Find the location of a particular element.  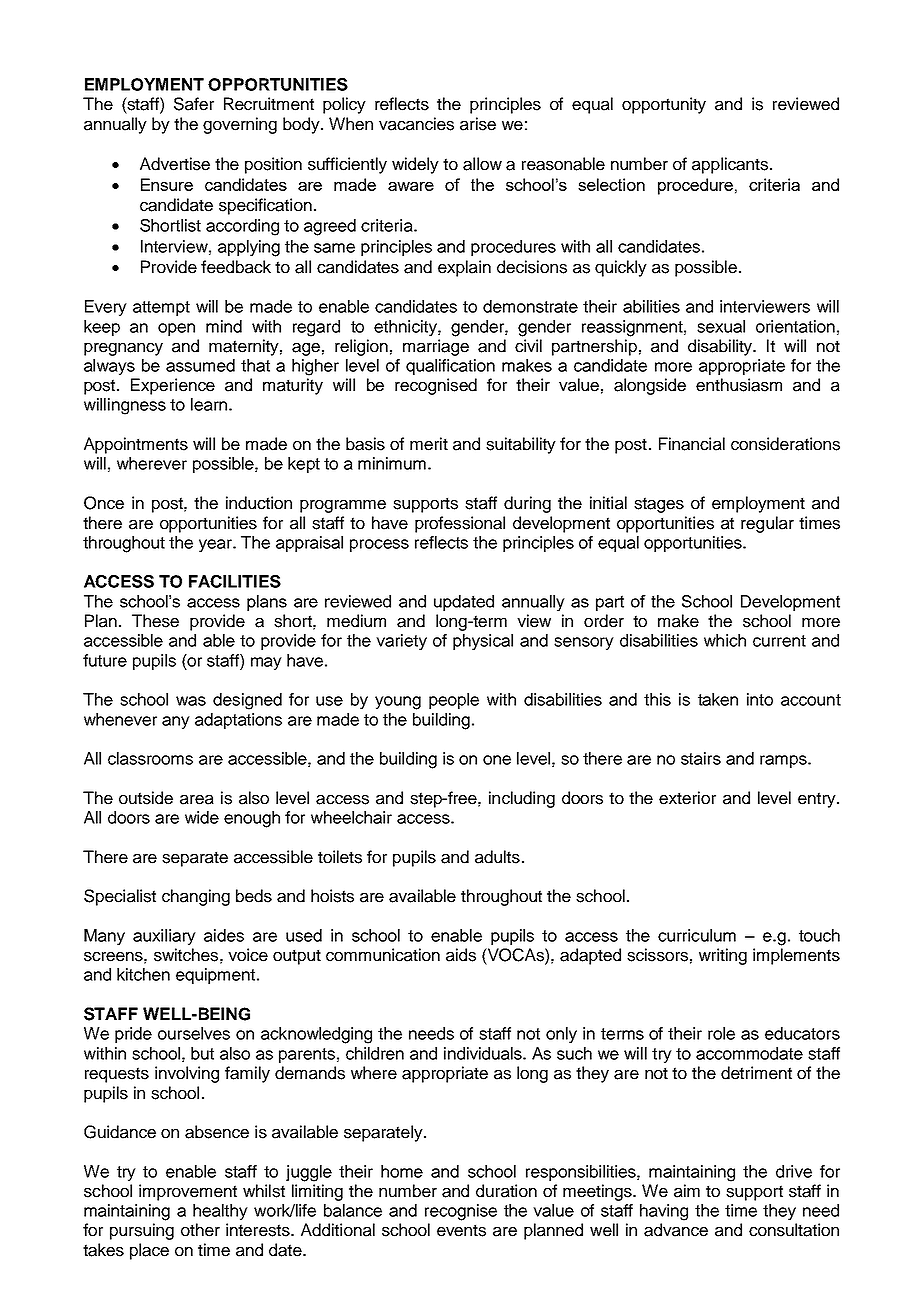

assumed is located at coordinates (200, 365).
